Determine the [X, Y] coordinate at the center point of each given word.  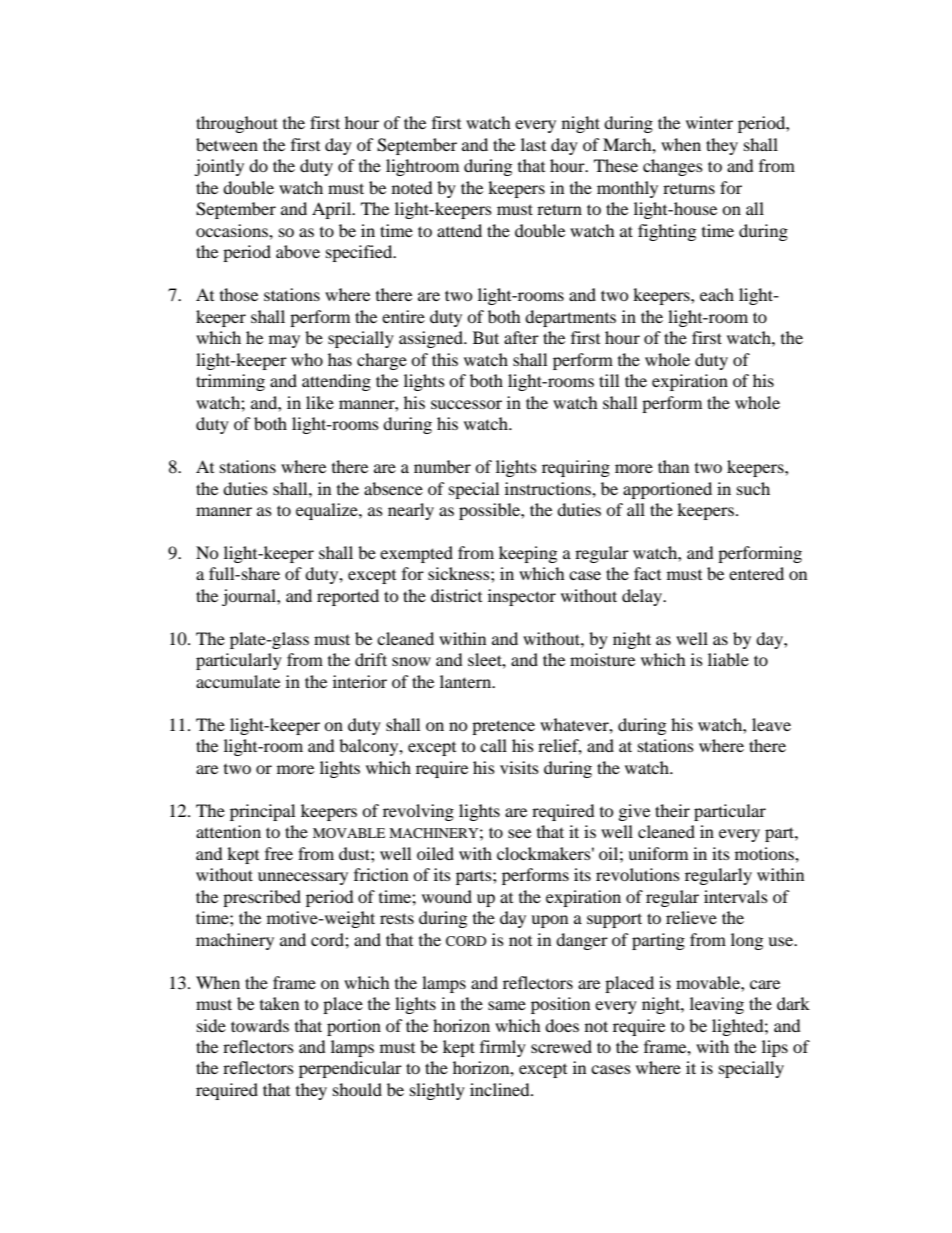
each [717, 294]
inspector [522, 597]
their [672, 810]
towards [260, 1025]
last [533, 144]
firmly [503, 1048]
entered [756, 573]
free [279, 853]
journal [250, 597]
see [519, 833]
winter [709, 122]
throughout [237, 124]
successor [466, 404]
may [284, 341]
